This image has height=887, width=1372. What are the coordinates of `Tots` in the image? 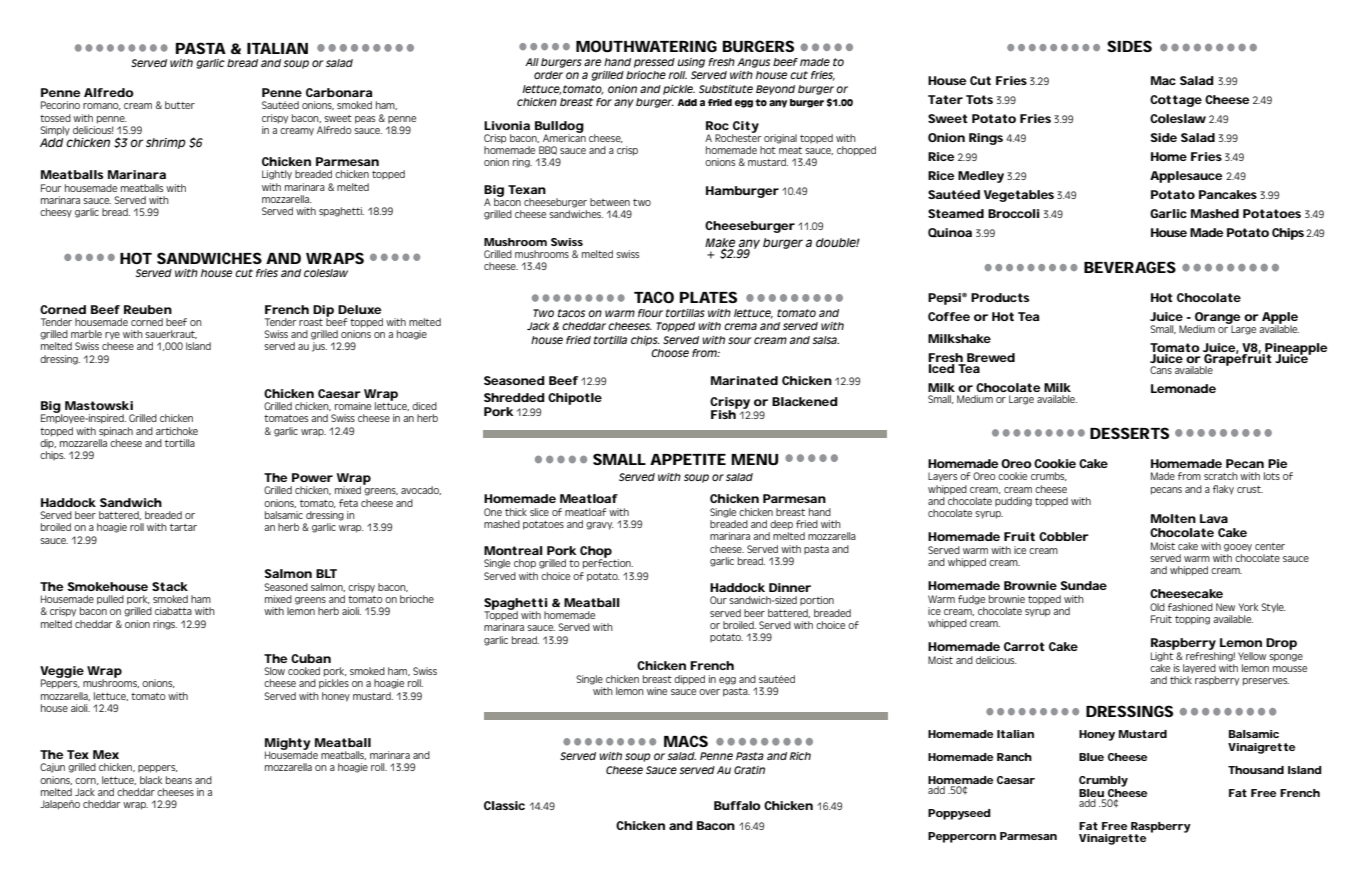 It's located at (979, 99).
